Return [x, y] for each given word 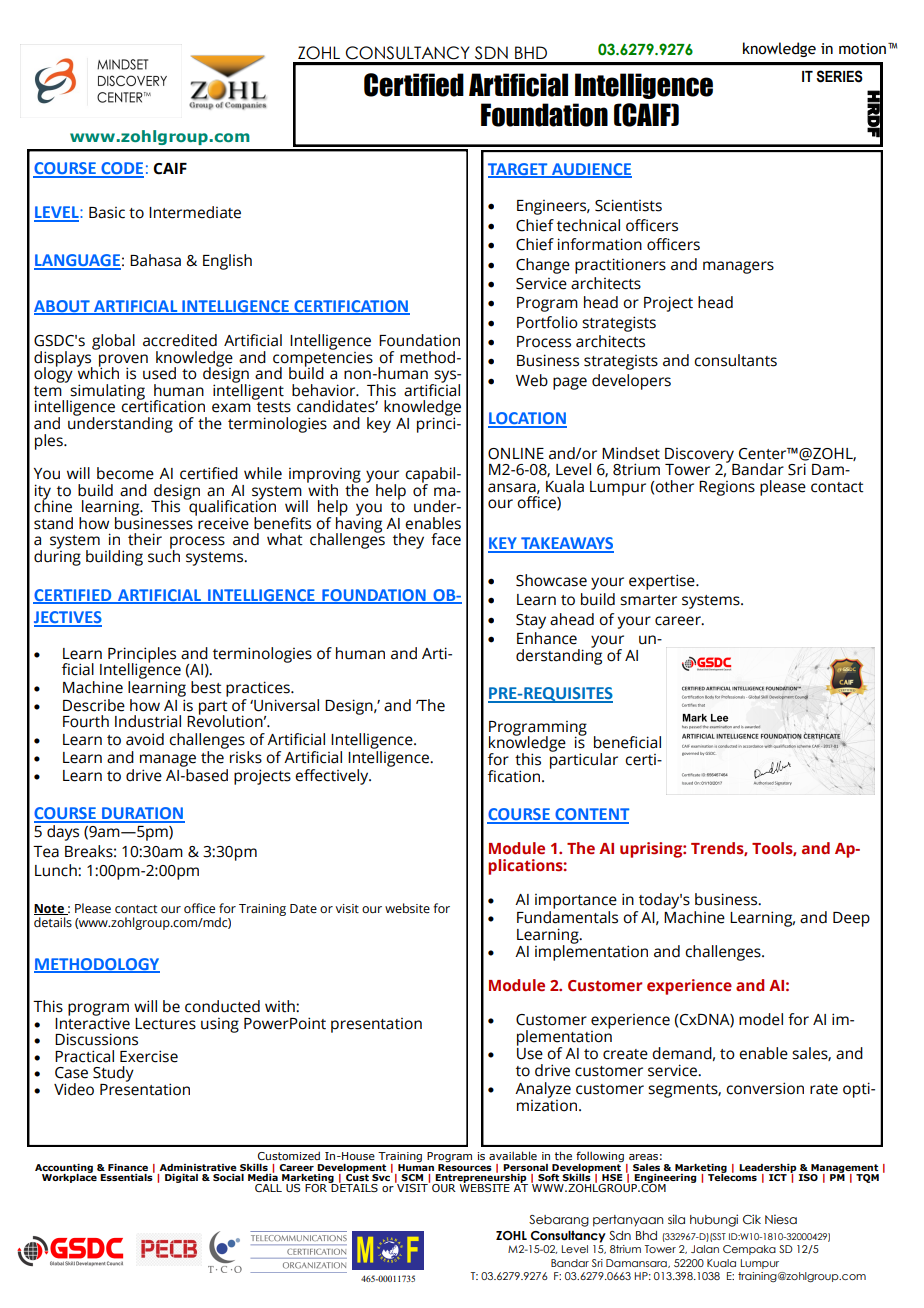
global [113, 342]
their [145, 539]
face [446, 539]
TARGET [519, 170]
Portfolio [547, 322]
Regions [727, 488]
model [761, 1019]
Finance [128, 1167]
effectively [333, 777]
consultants [735, 360]
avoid [145, 739]
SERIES [839, 76]
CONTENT [591, 815]
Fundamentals [567, 917]
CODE [121, 169]
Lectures [165, 1024]
